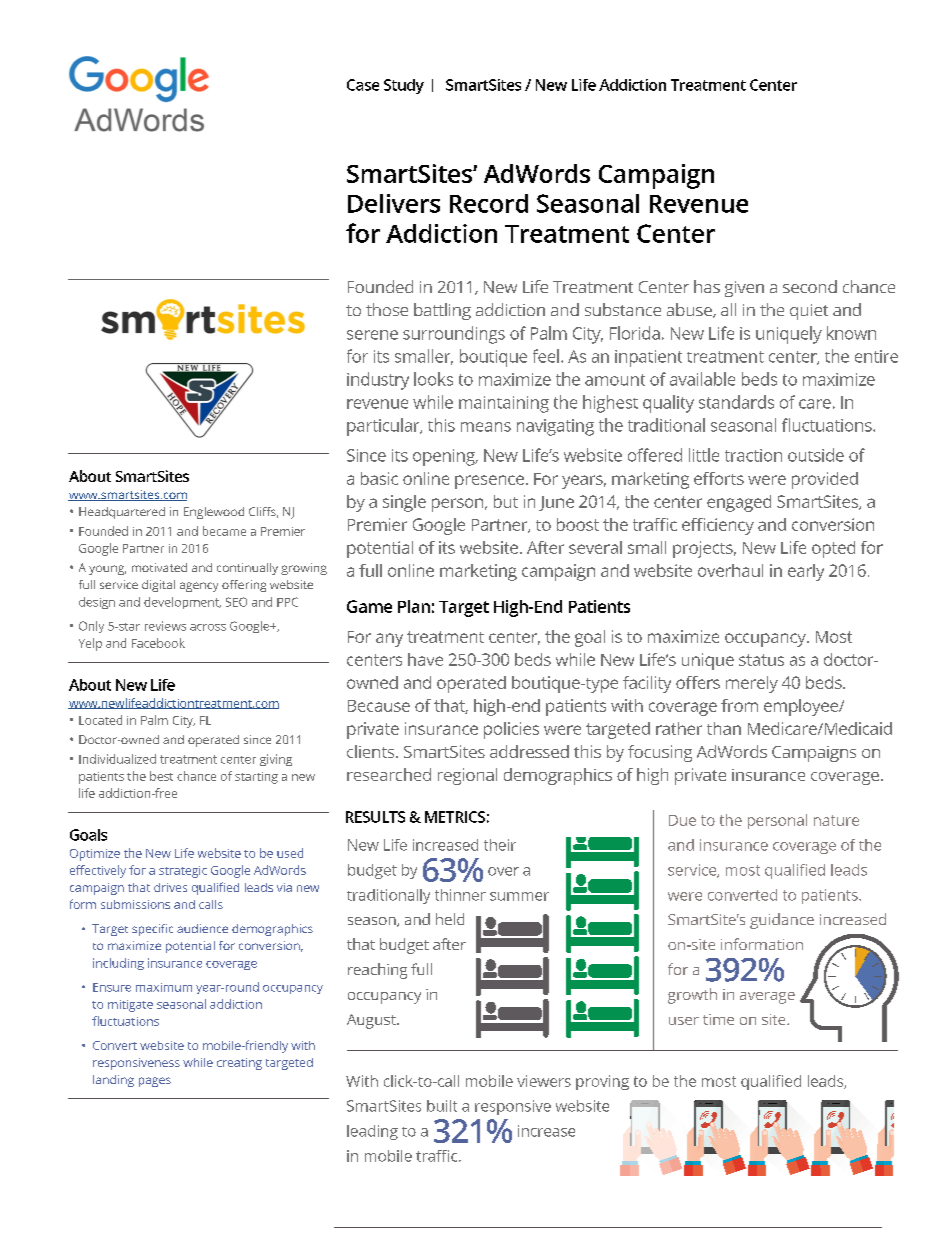 This document has width=952, height=1233. I want to click on Englewood, so click(214, 513).
